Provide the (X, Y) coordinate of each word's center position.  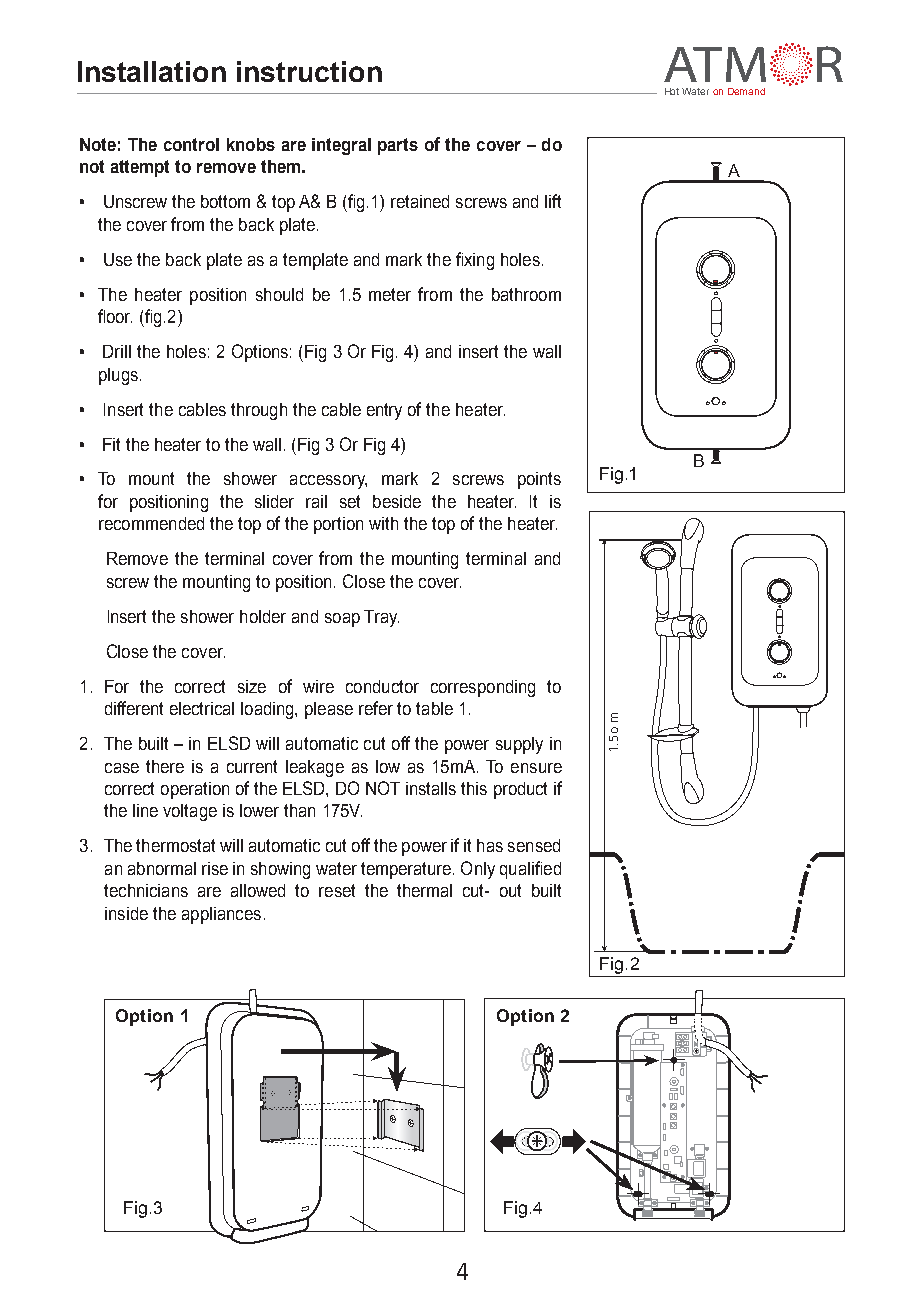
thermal (424, 890)
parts (398, 146)
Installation (152, 71)
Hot (672, 91)
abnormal (162, 868)
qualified (530, 870)
